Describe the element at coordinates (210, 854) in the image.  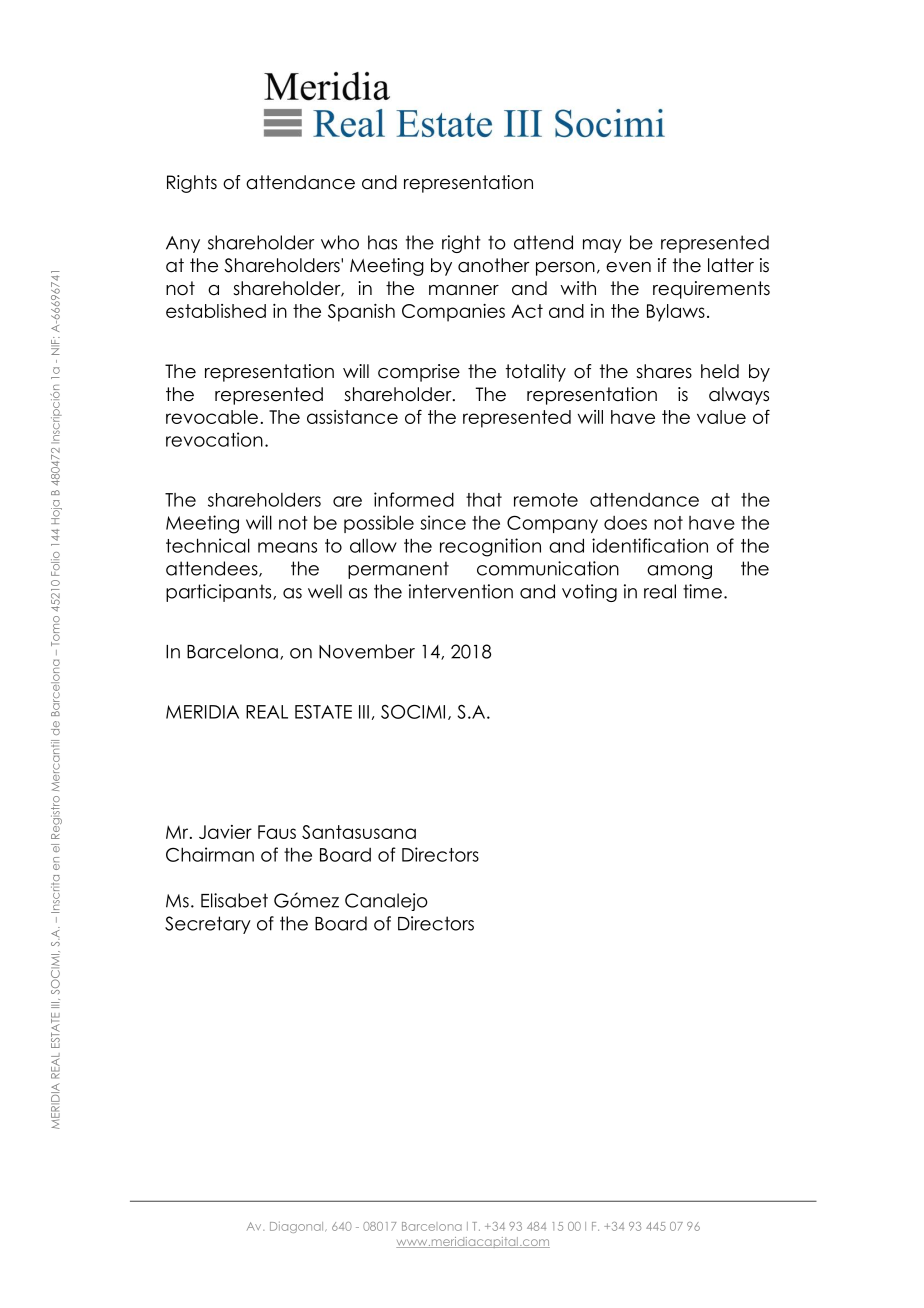
I see `Chairman` at that location.
